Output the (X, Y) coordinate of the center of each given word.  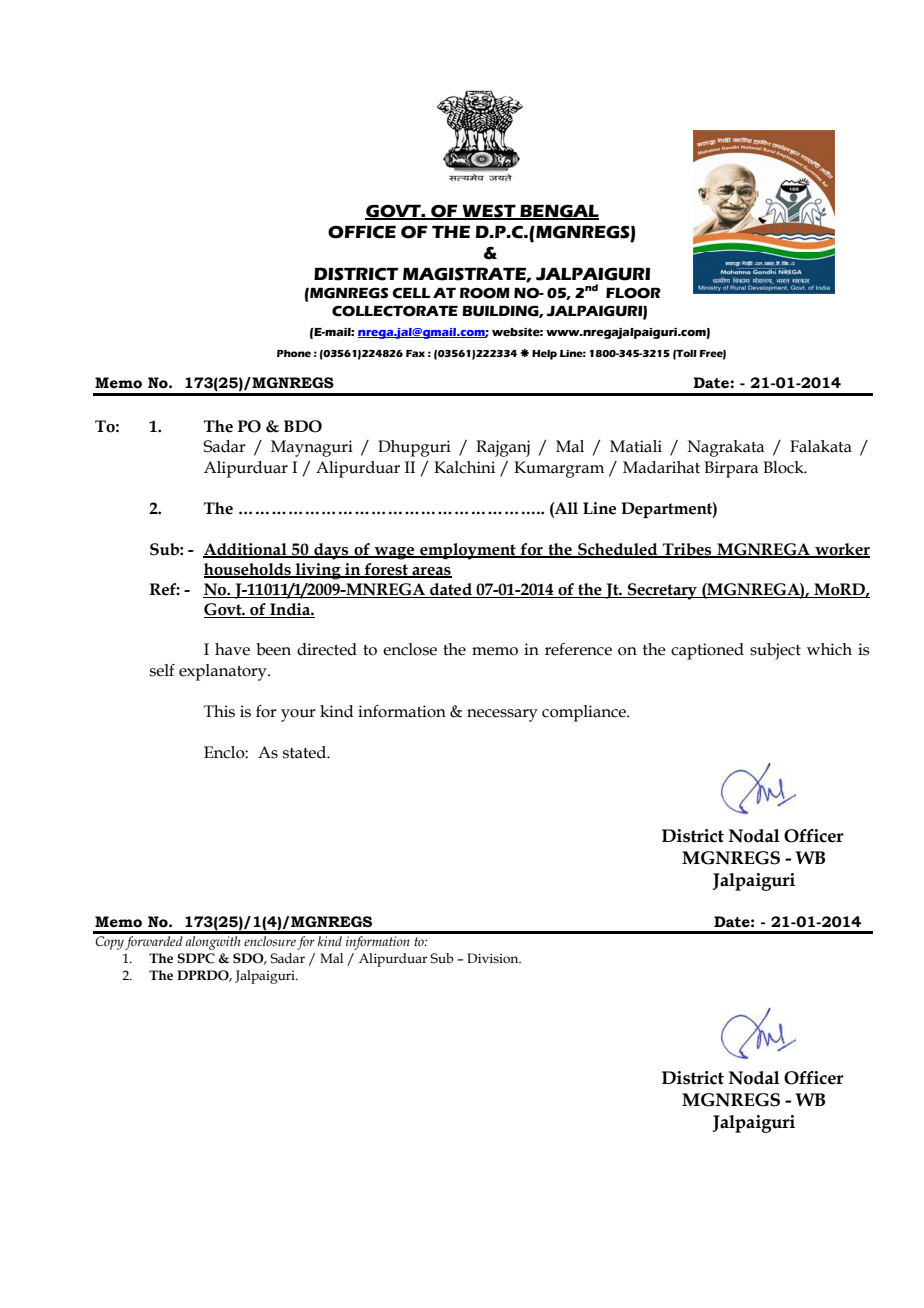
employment (468, 551)
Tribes (687, 550)
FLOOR (633, 293)
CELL (411, 293)
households (248, 570)
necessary (502, 715)
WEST (489, 212)
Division (494, 958)
